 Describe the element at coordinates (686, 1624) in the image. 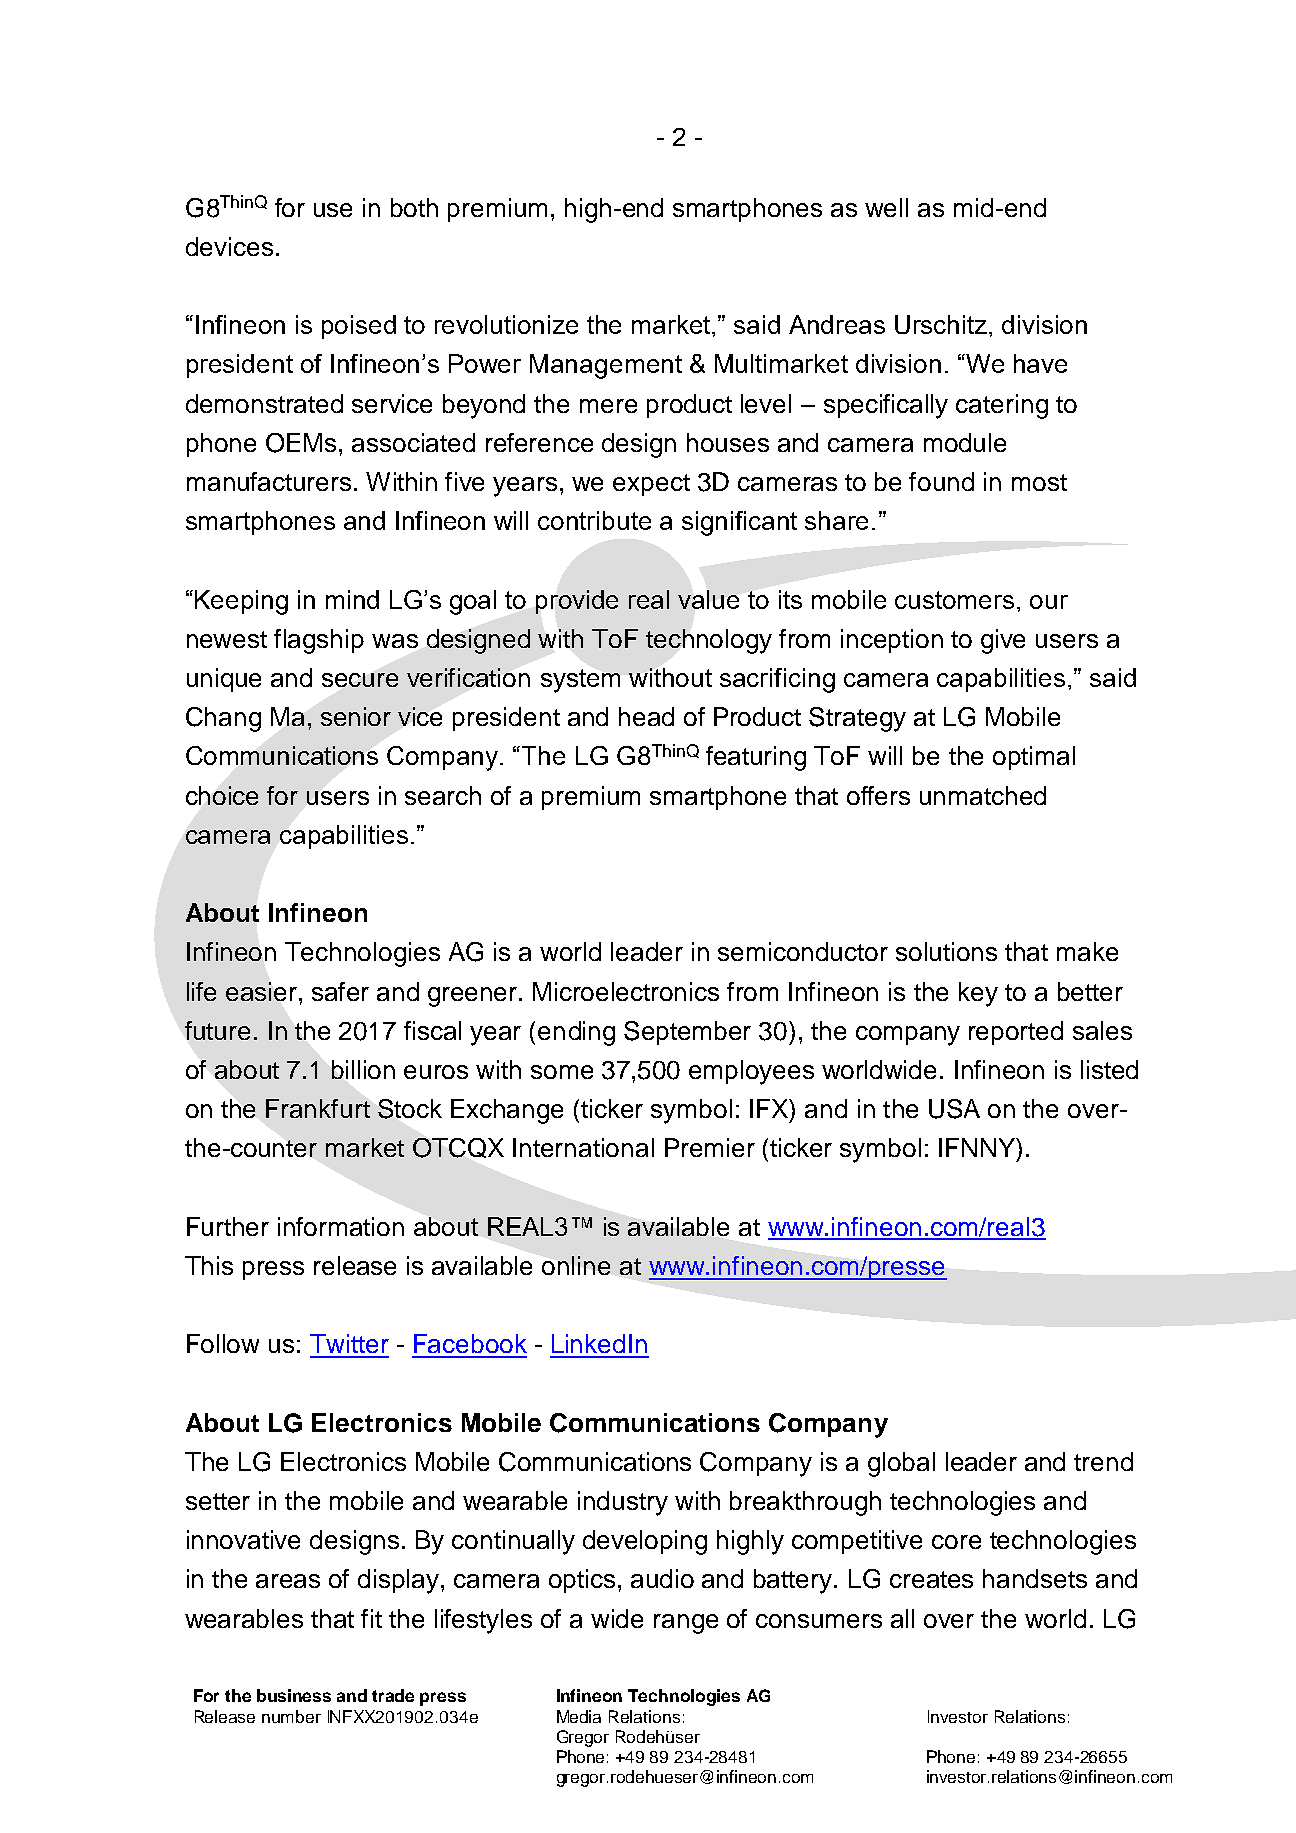

I see `range` at that location.
